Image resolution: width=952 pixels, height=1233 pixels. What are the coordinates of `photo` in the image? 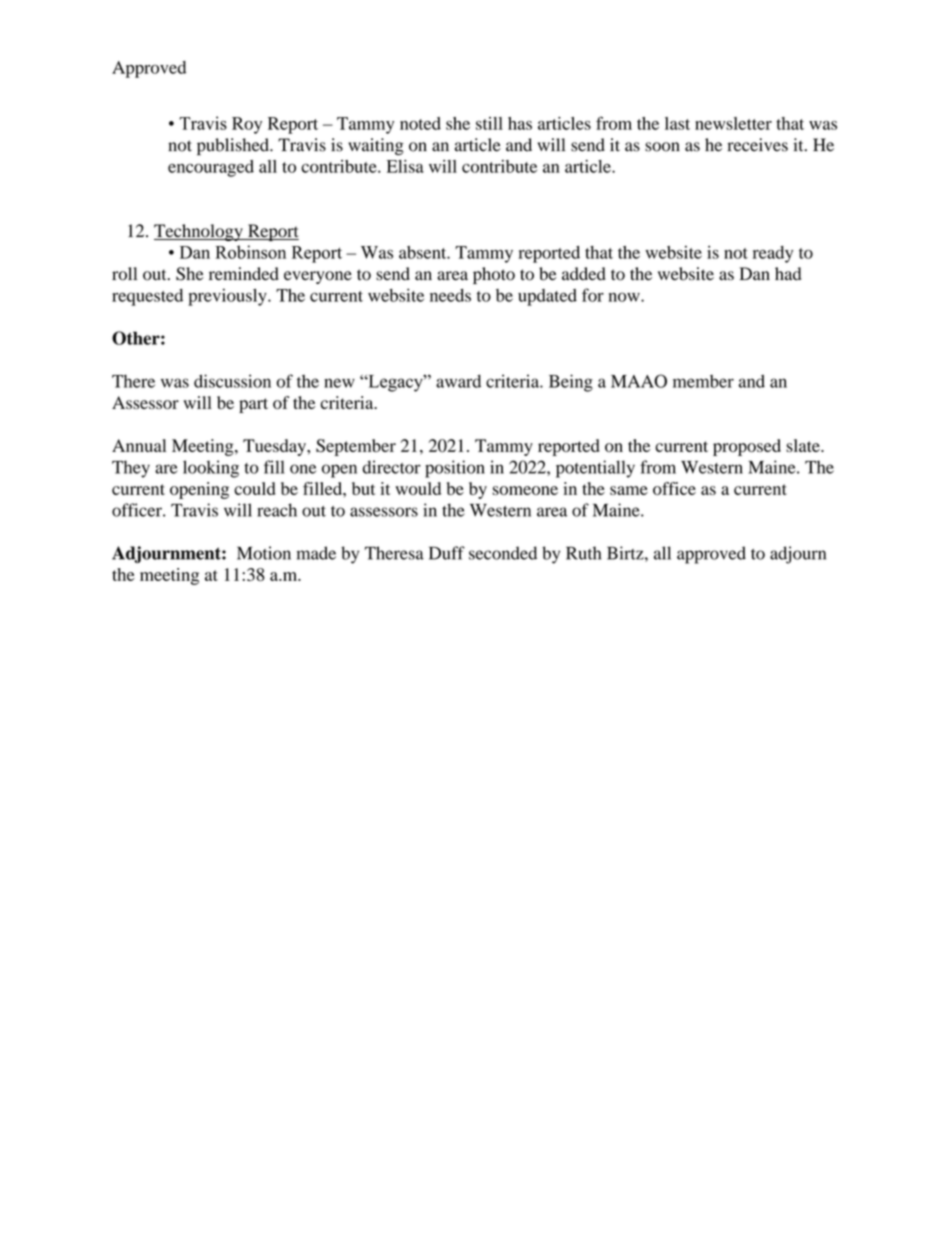 It's located at (494, 275).
